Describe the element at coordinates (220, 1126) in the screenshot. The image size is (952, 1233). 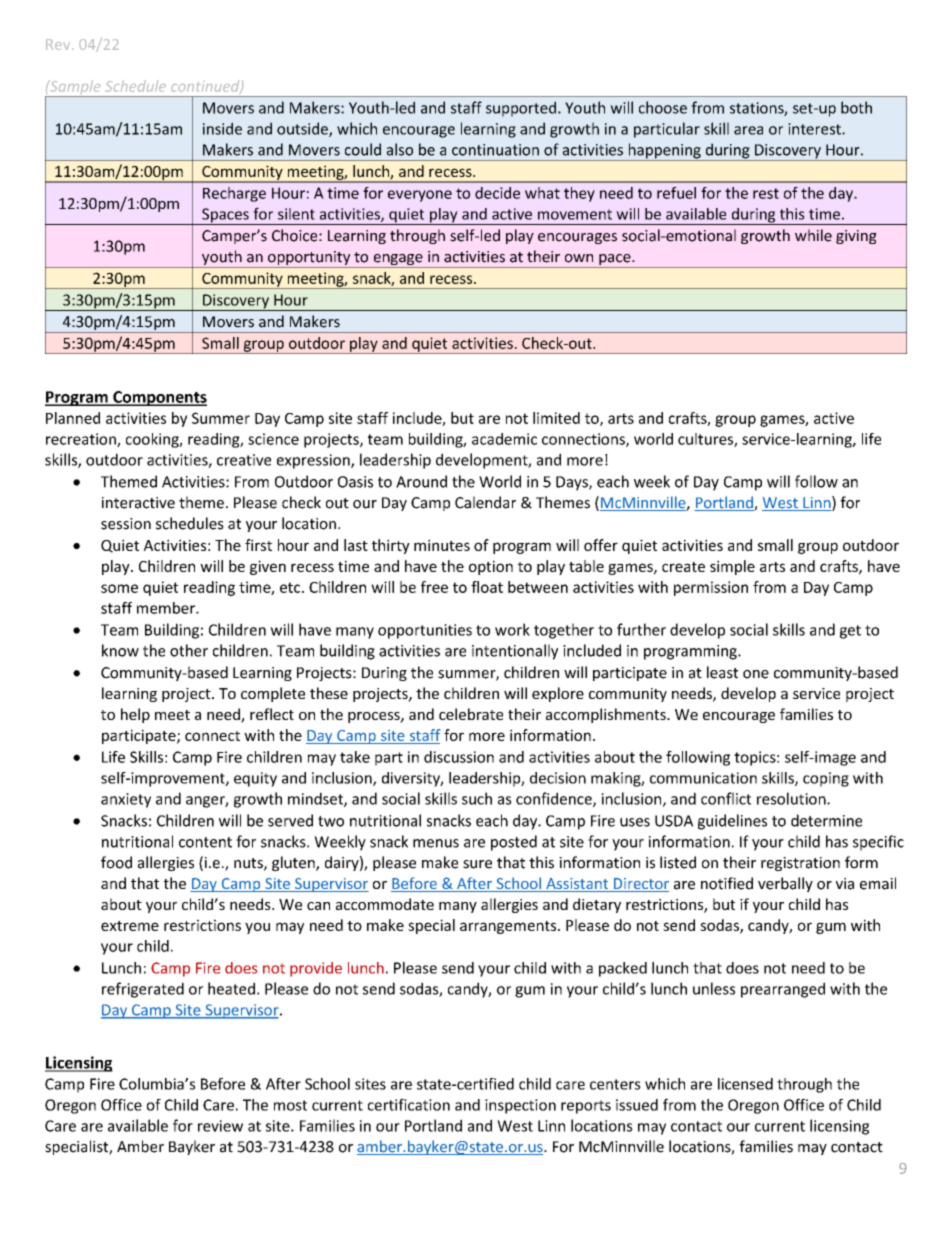
I see `review` at that location.
